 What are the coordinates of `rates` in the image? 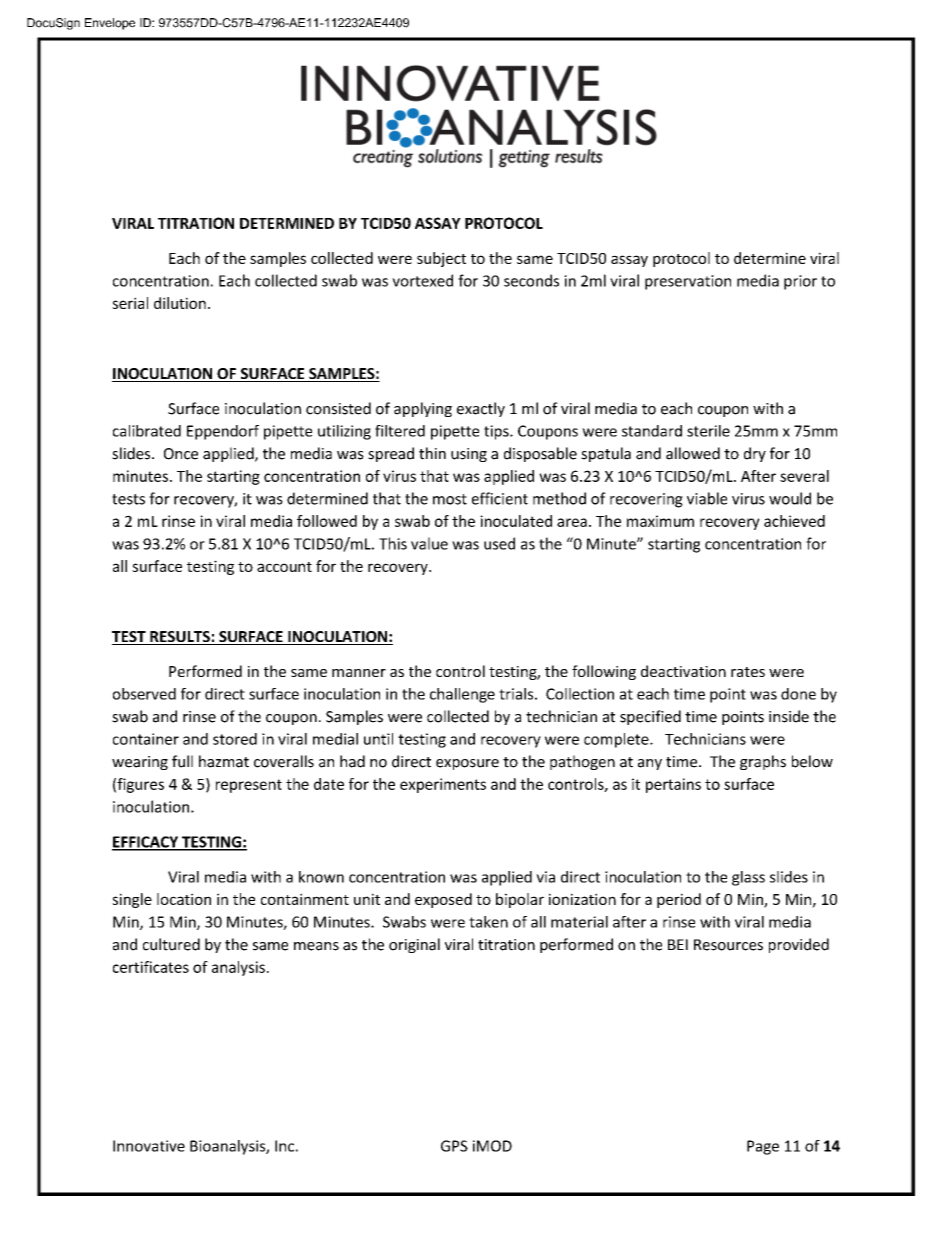 It's located at (748, 672).
